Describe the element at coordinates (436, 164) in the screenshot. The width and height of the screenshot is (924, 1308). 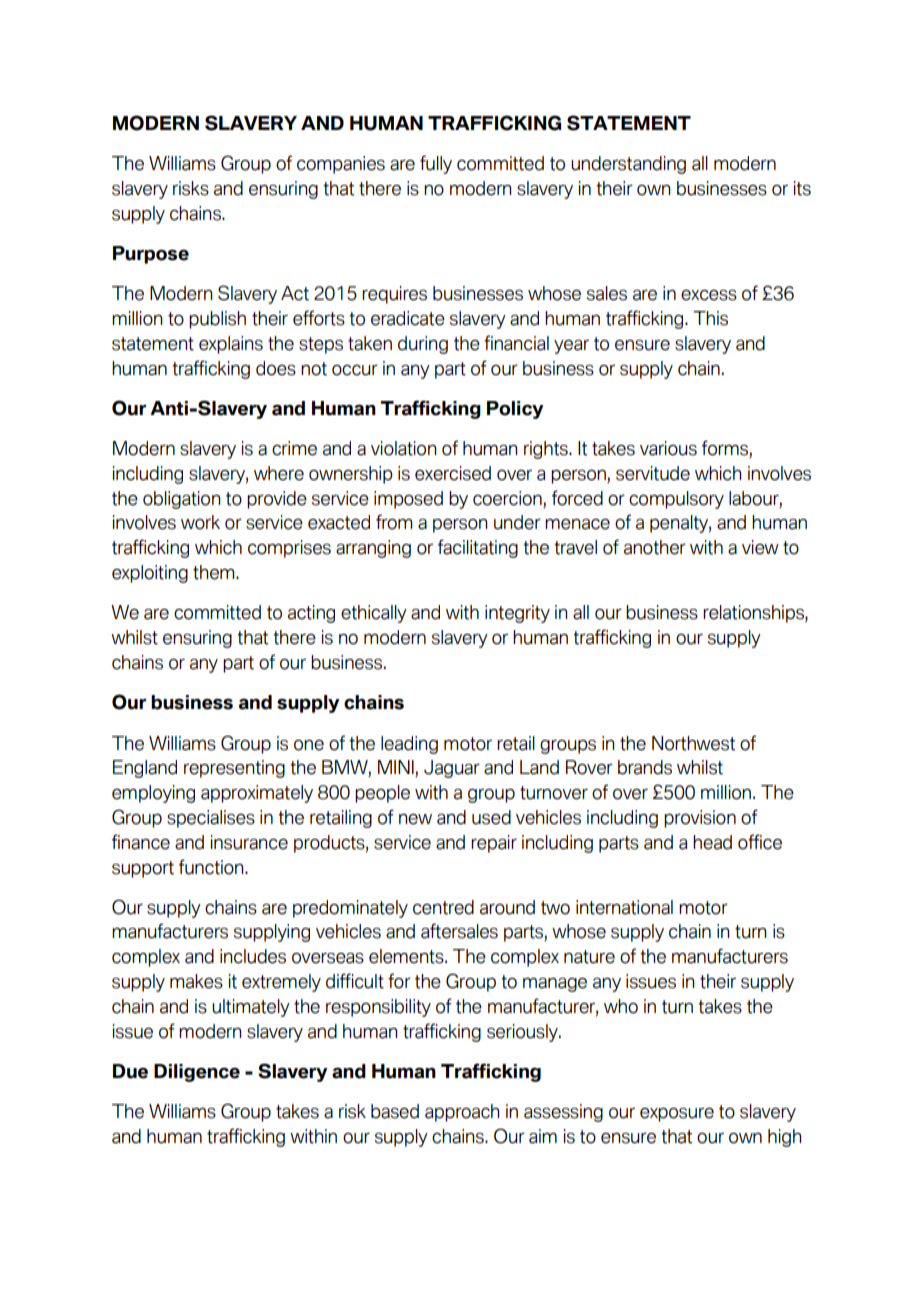
I see `fully` at that location.
